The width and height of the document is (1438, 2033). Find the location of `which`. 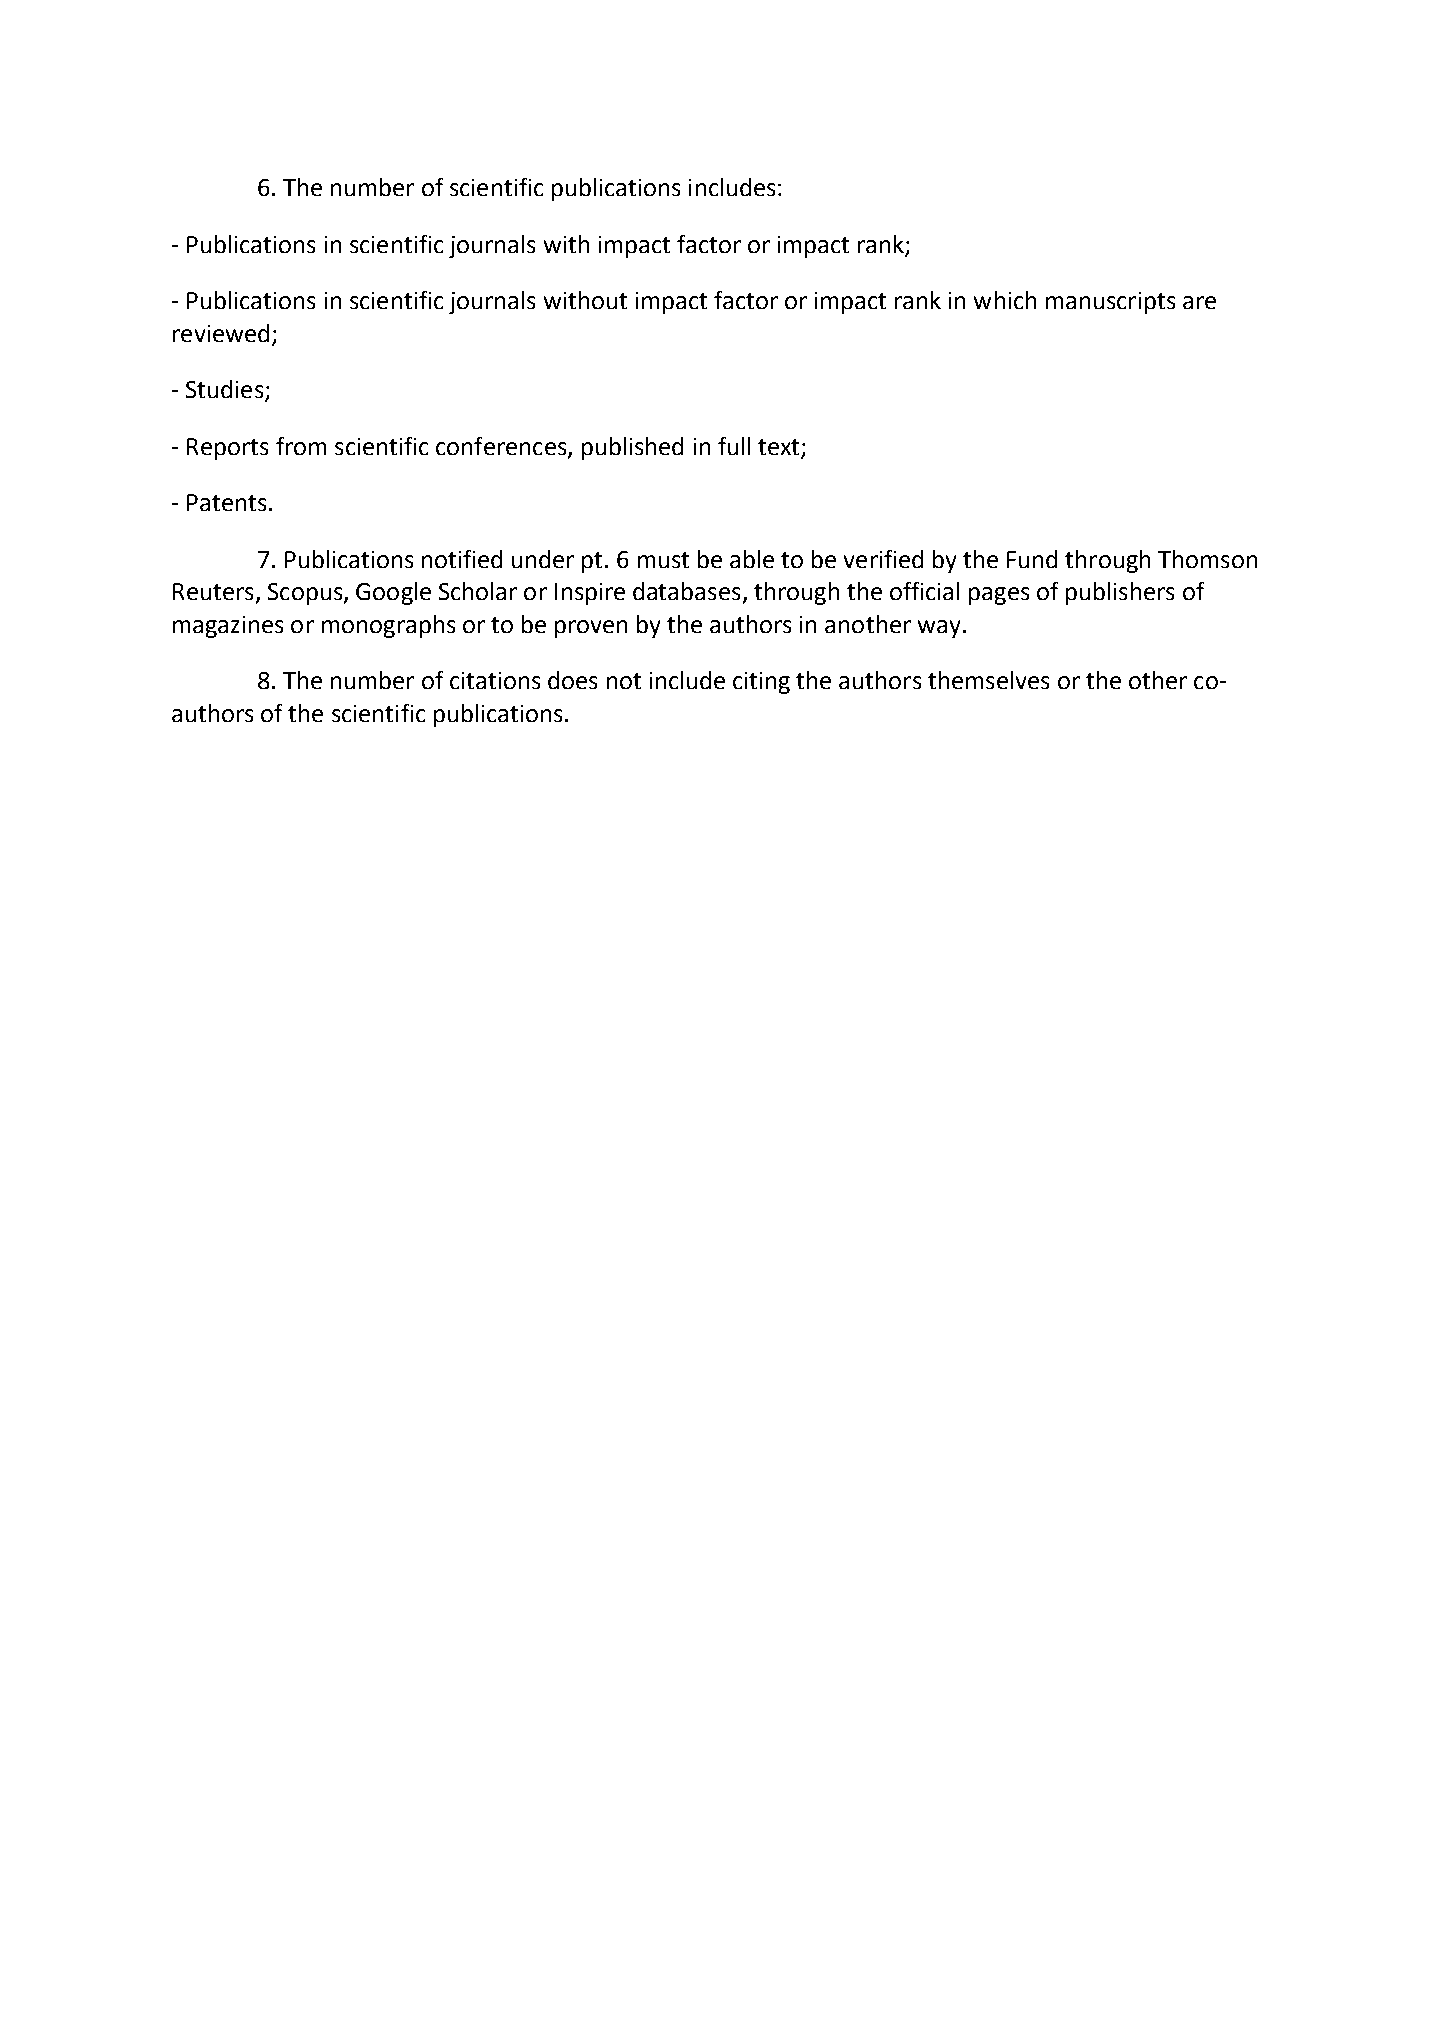

which is located at coordinates (1005, 300).
